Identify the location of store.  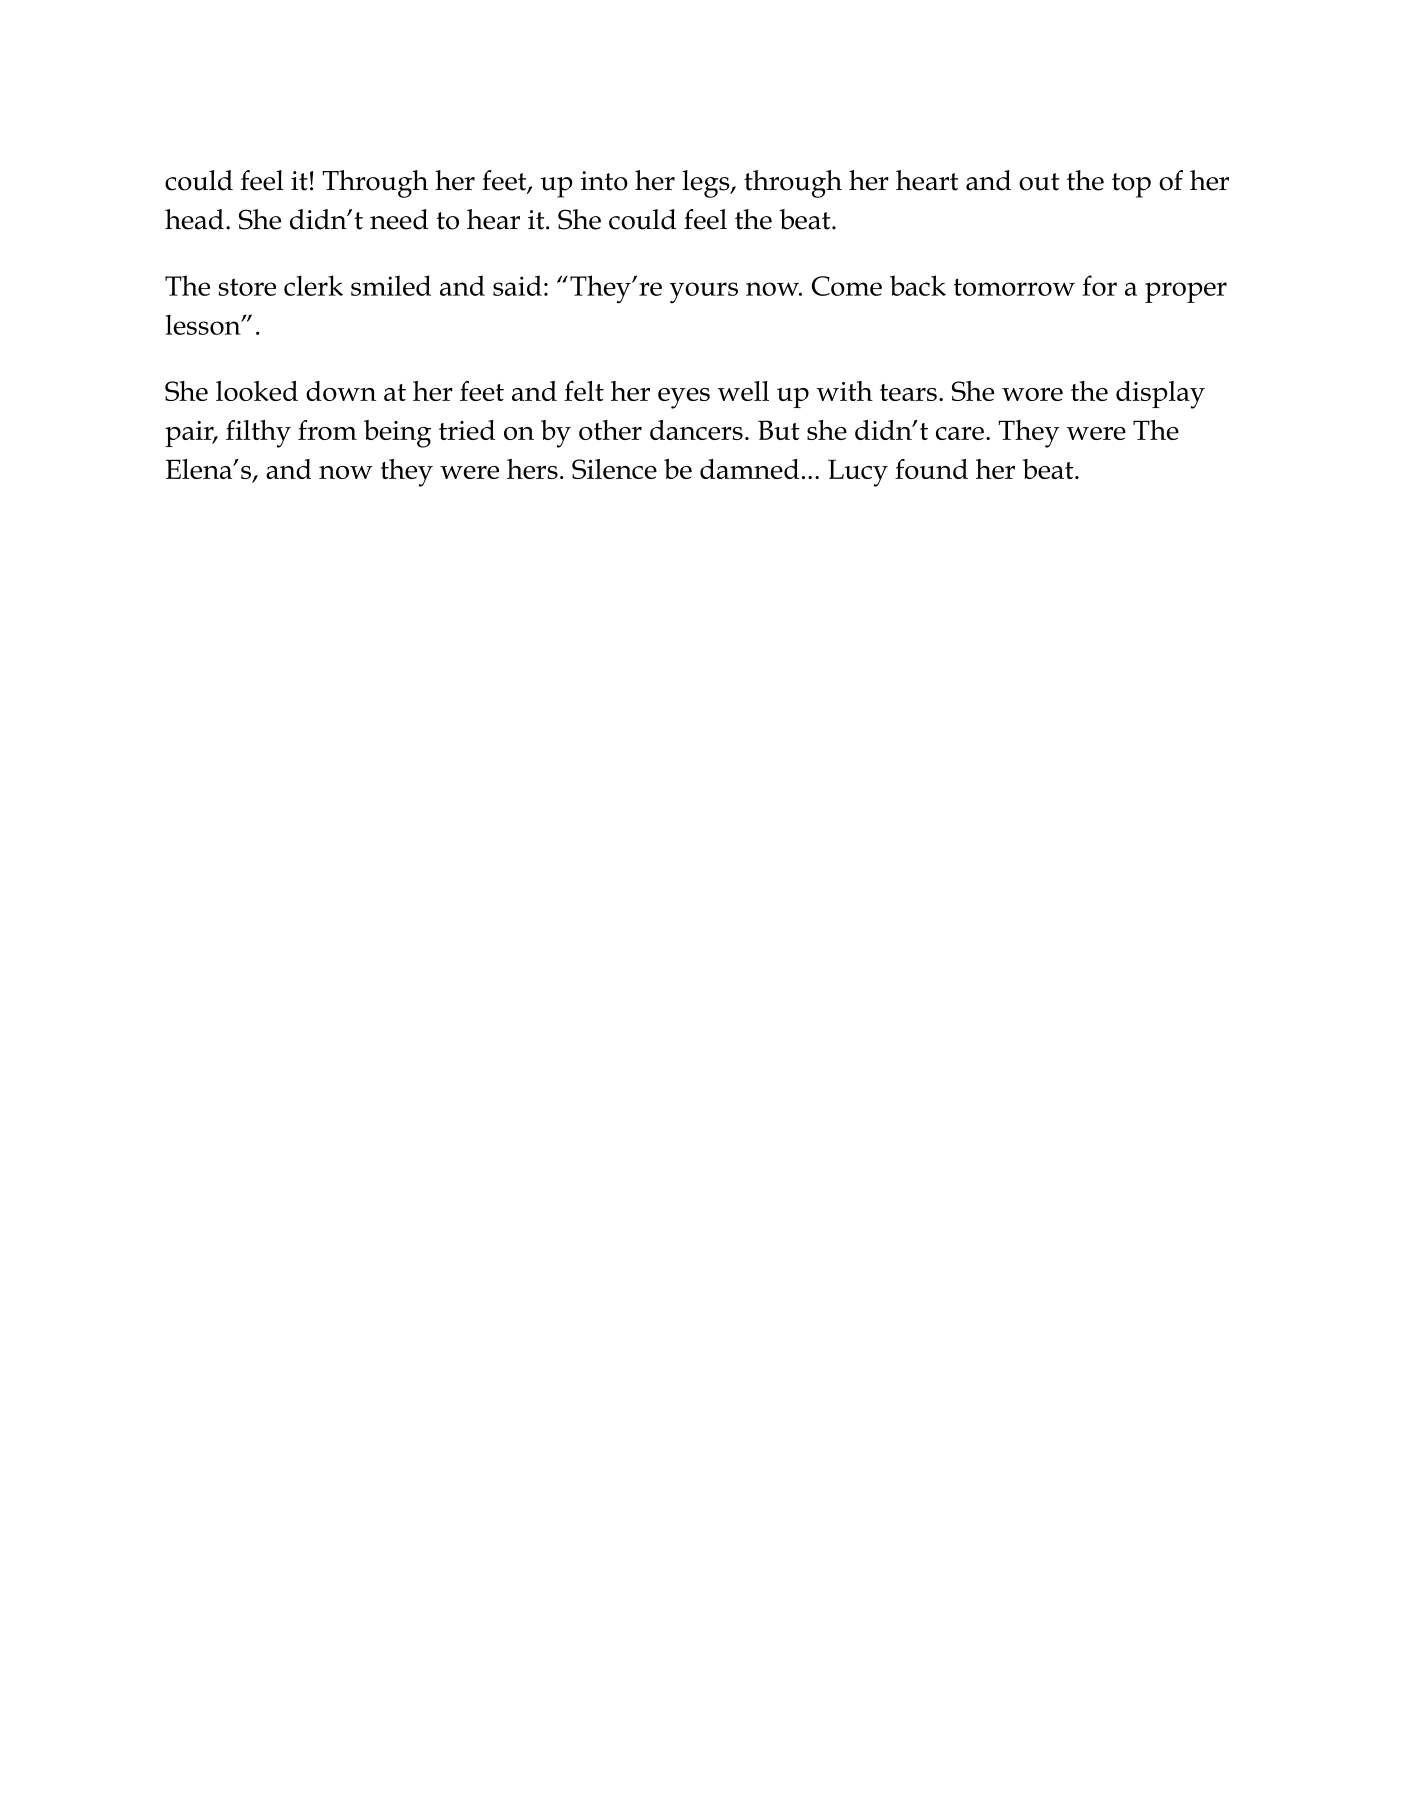
(247, 287).
